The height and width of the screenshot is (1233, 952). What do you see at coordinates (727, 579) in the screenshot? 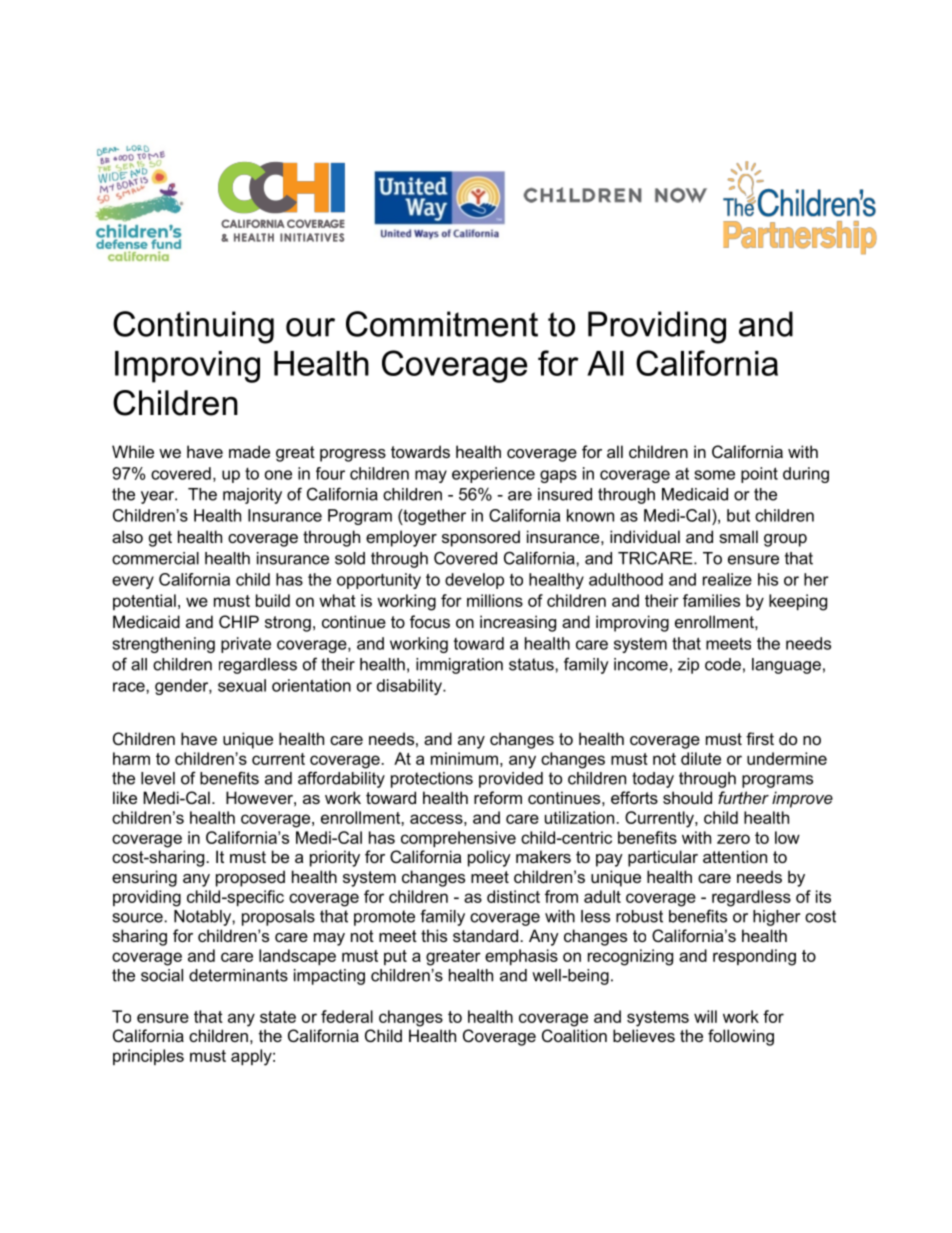
I see `realize` at bounding box center [727, 579].
